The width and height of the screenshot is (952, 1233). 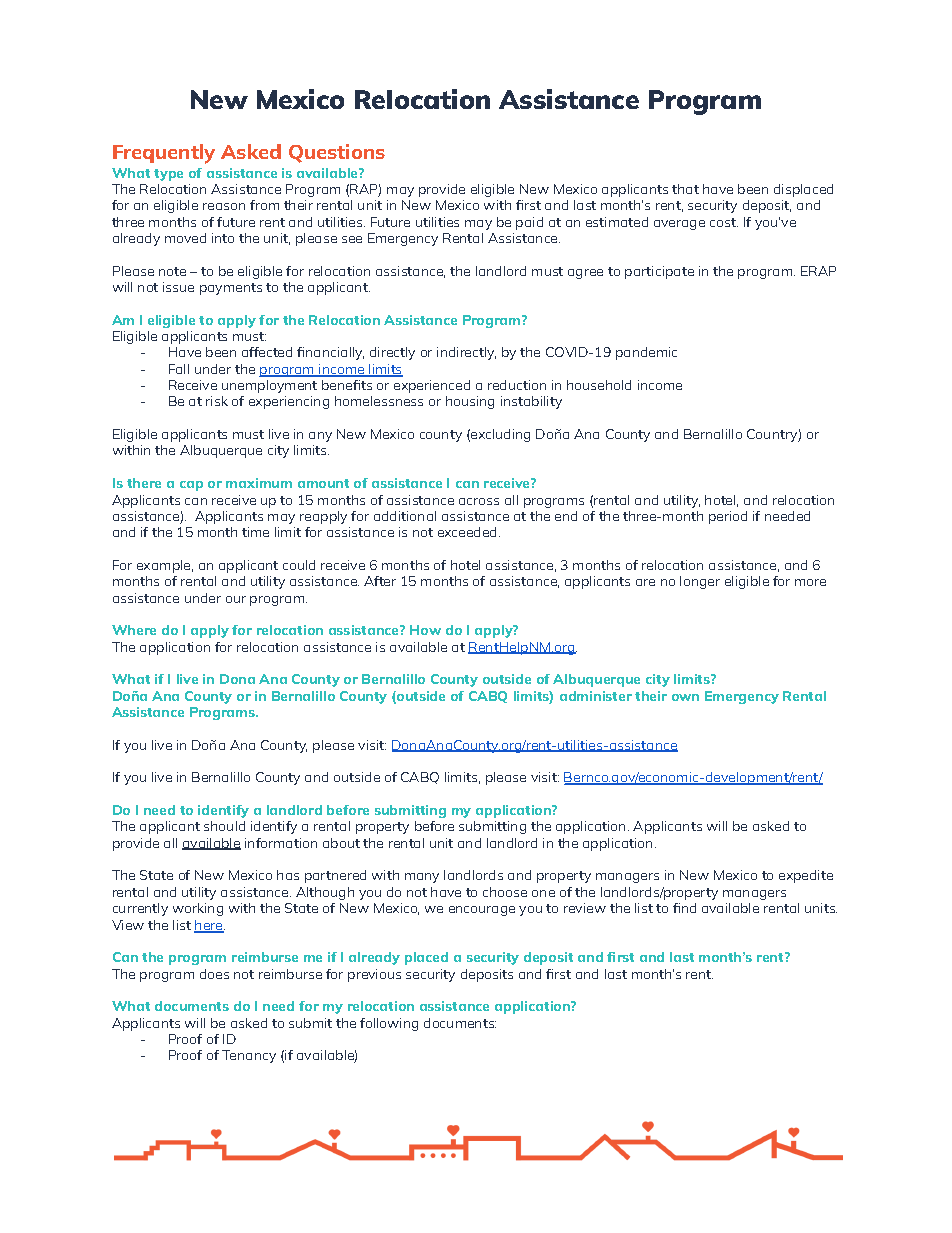 I want to click on paid, so click(x=529, y=223).
